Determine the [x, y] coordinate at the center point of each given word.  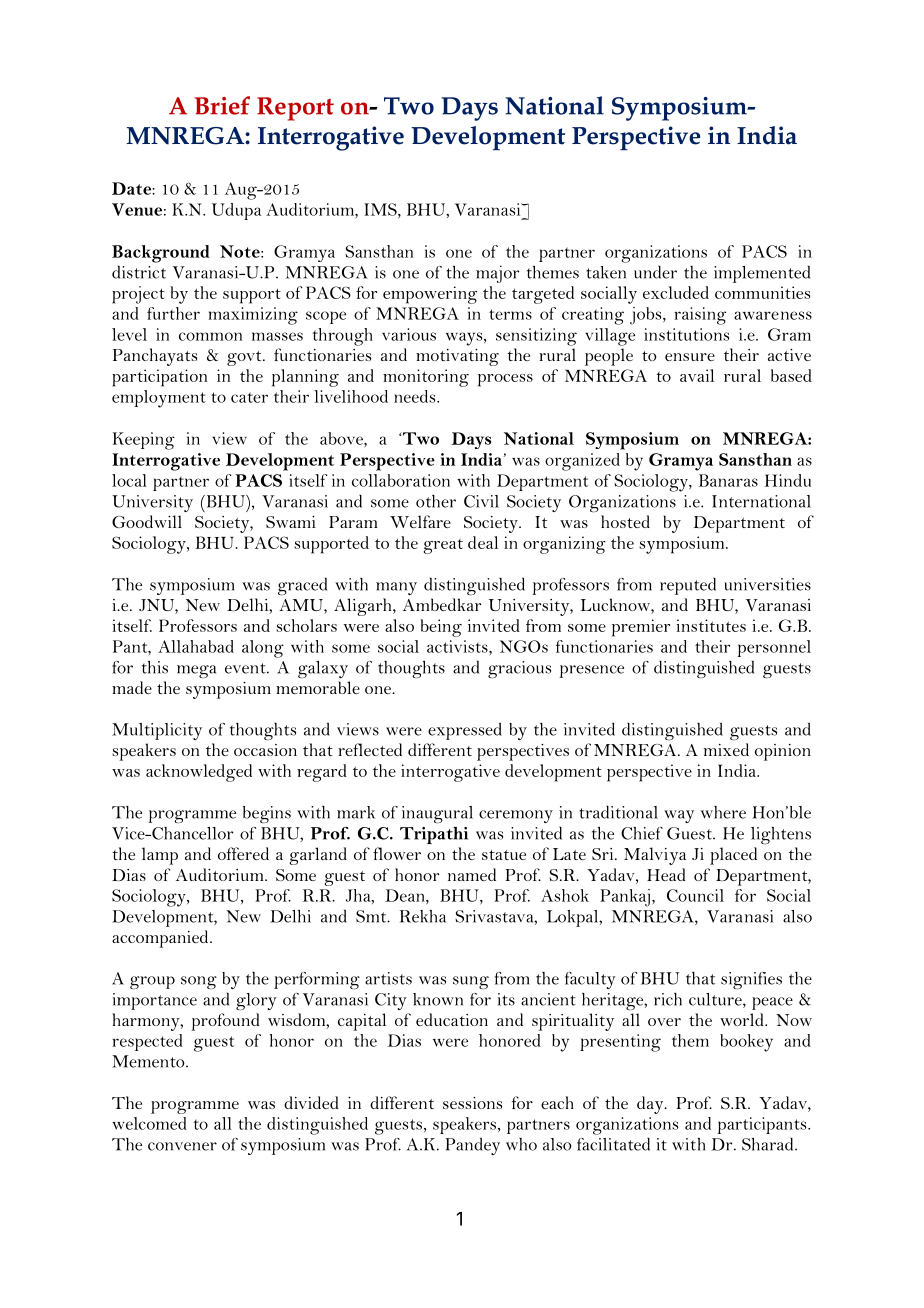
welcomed [149, 1123]
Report [295, 109]
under [655, 272]
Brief [222, 105]
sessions [472, 1103]
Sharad [769, 1144]
